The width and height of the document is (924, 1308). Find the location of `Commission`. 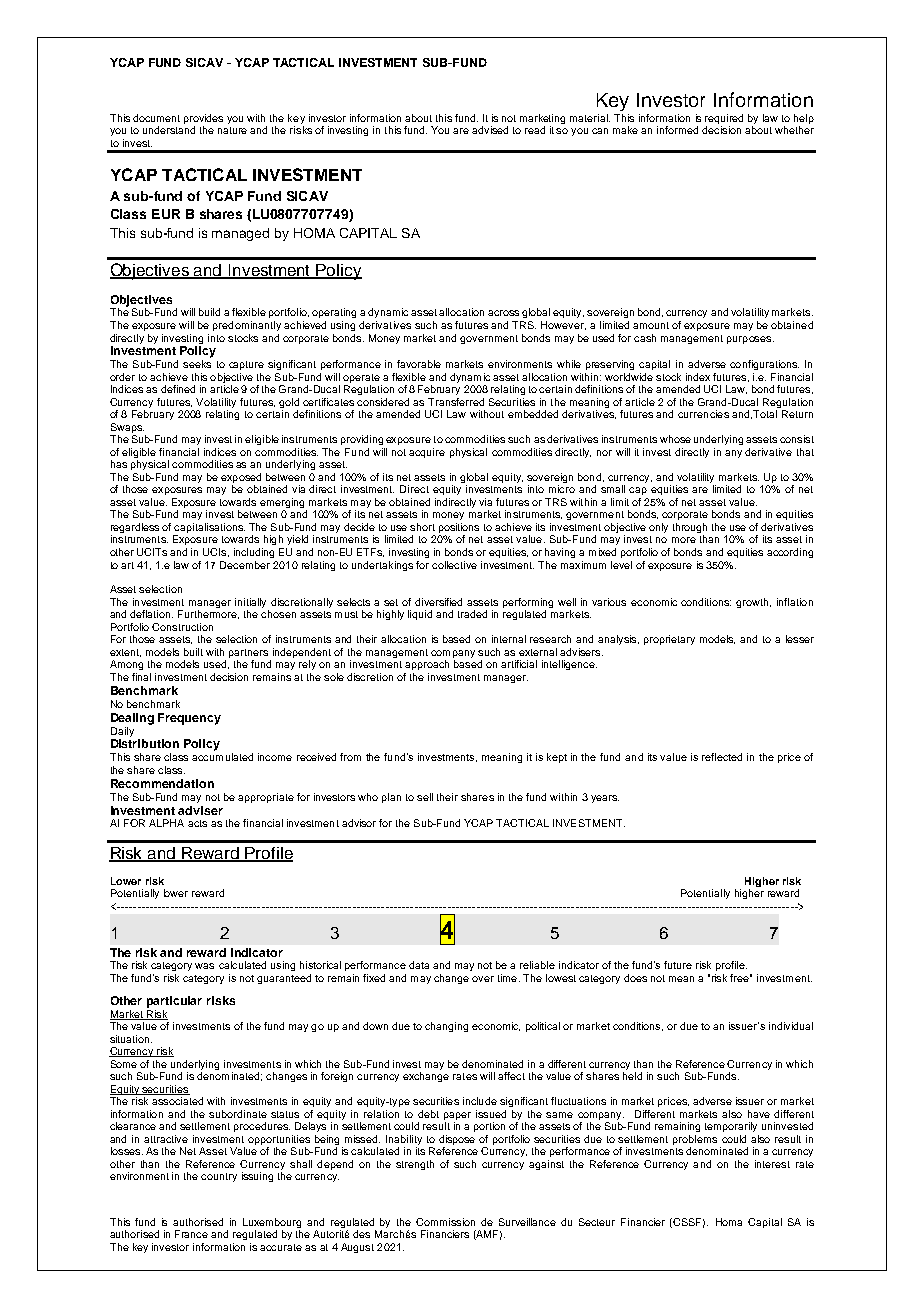

Commission is located at coordinates (445, 1222).
